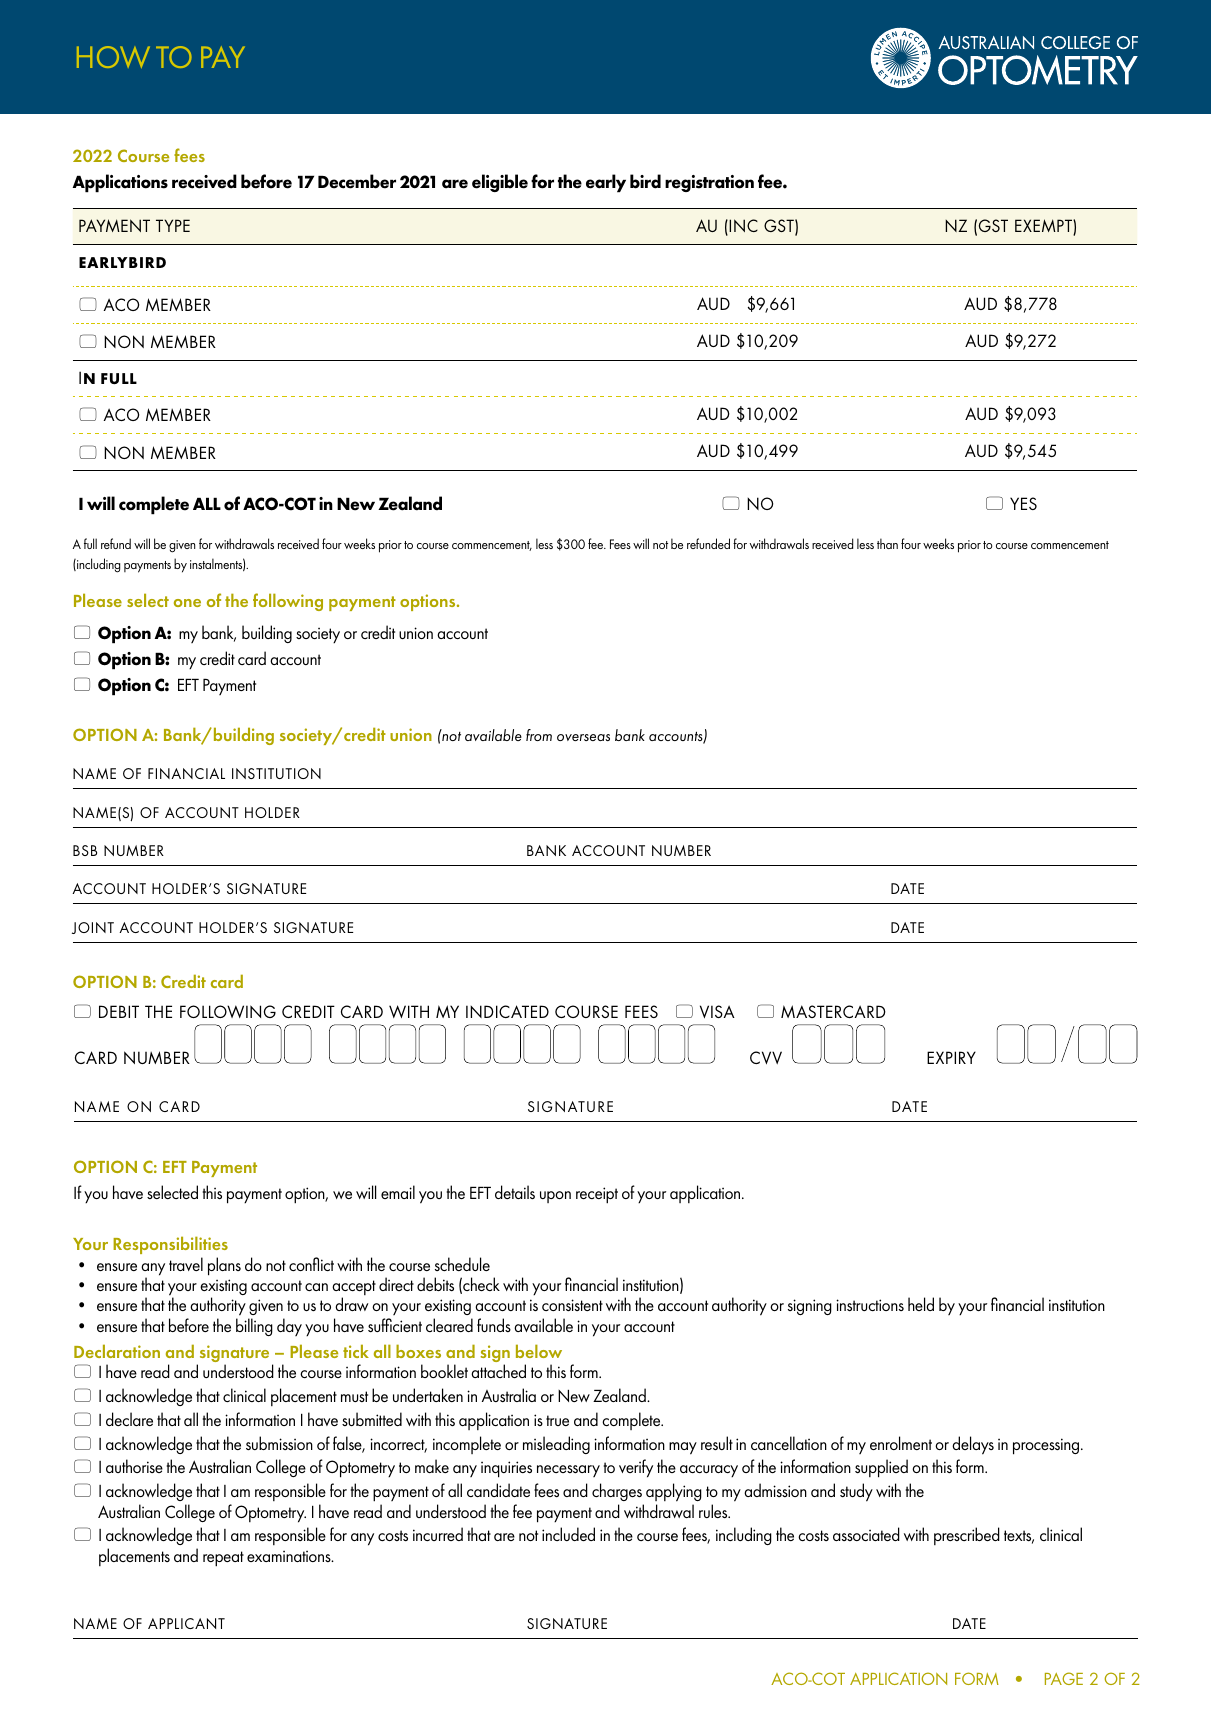 The width and height of the screenshot is (1211, 1713). What do you see at coordinates (186, 1264) in the screenshot?
I see `travel` at bounding box center [186, 1264].
